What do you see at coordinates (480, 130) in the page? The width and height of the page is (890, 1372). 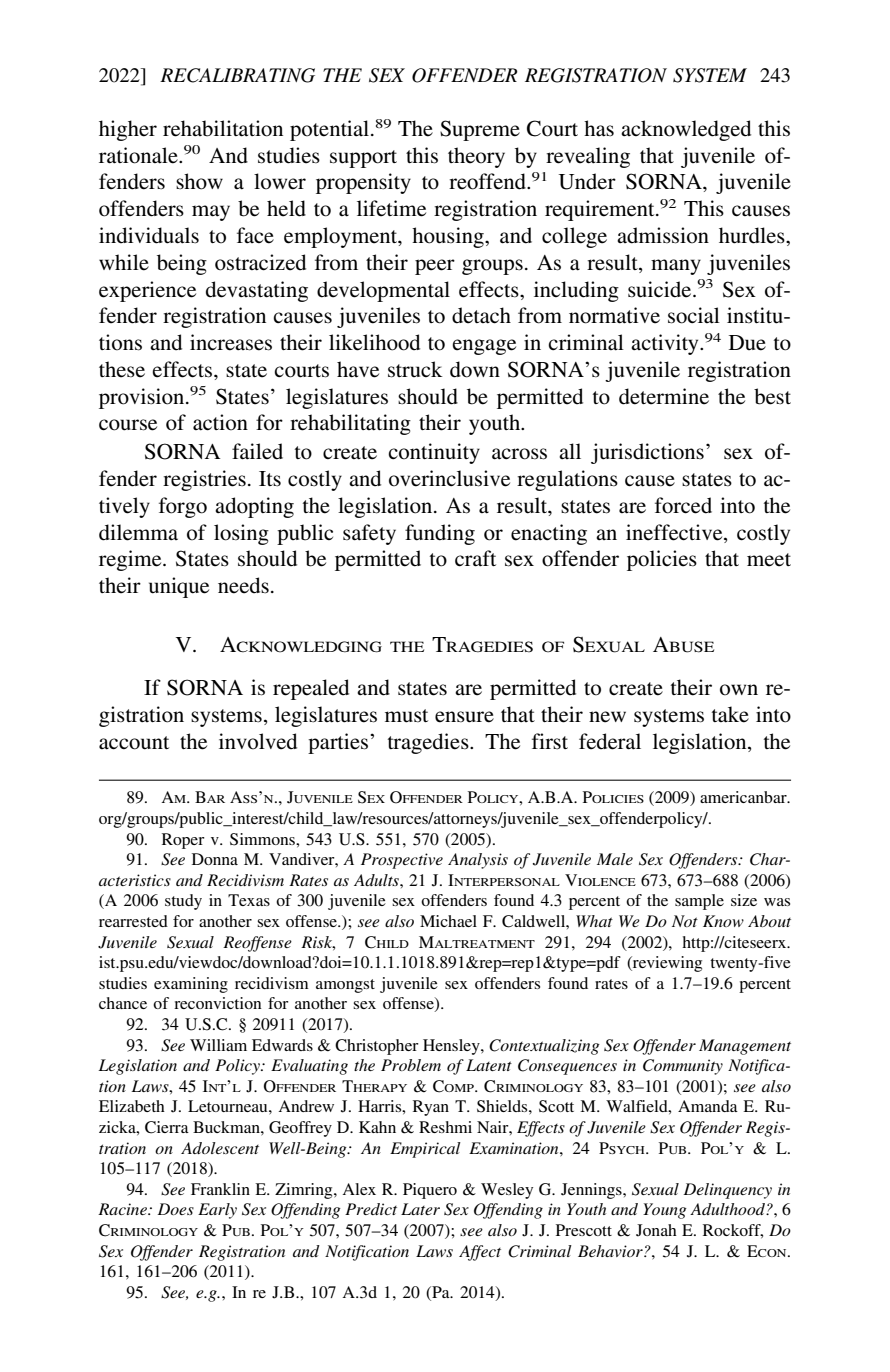 I see `Supreme` at bounding box center [480, 130].
